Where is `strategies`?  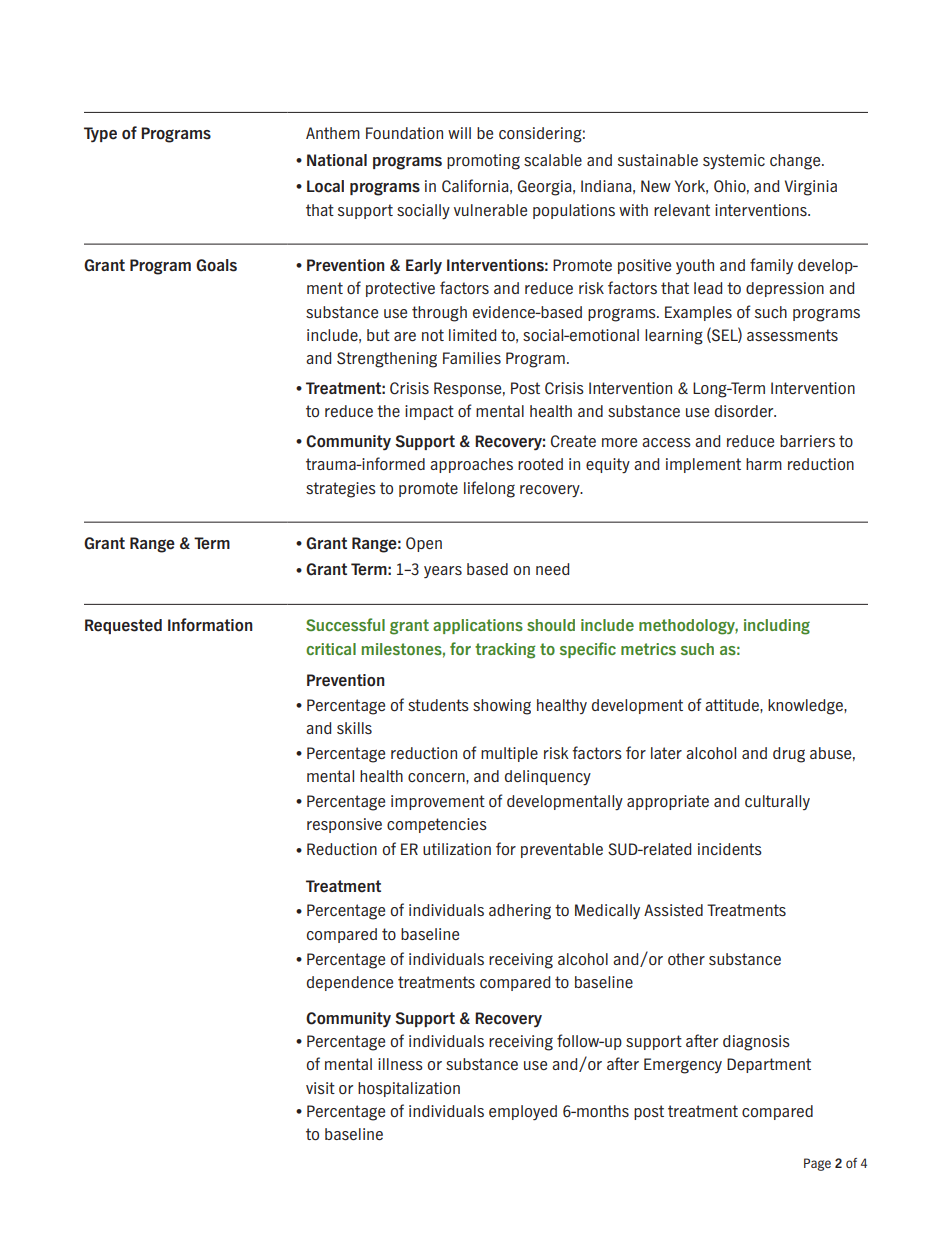 strategies is located at coordinates (341, 490).
